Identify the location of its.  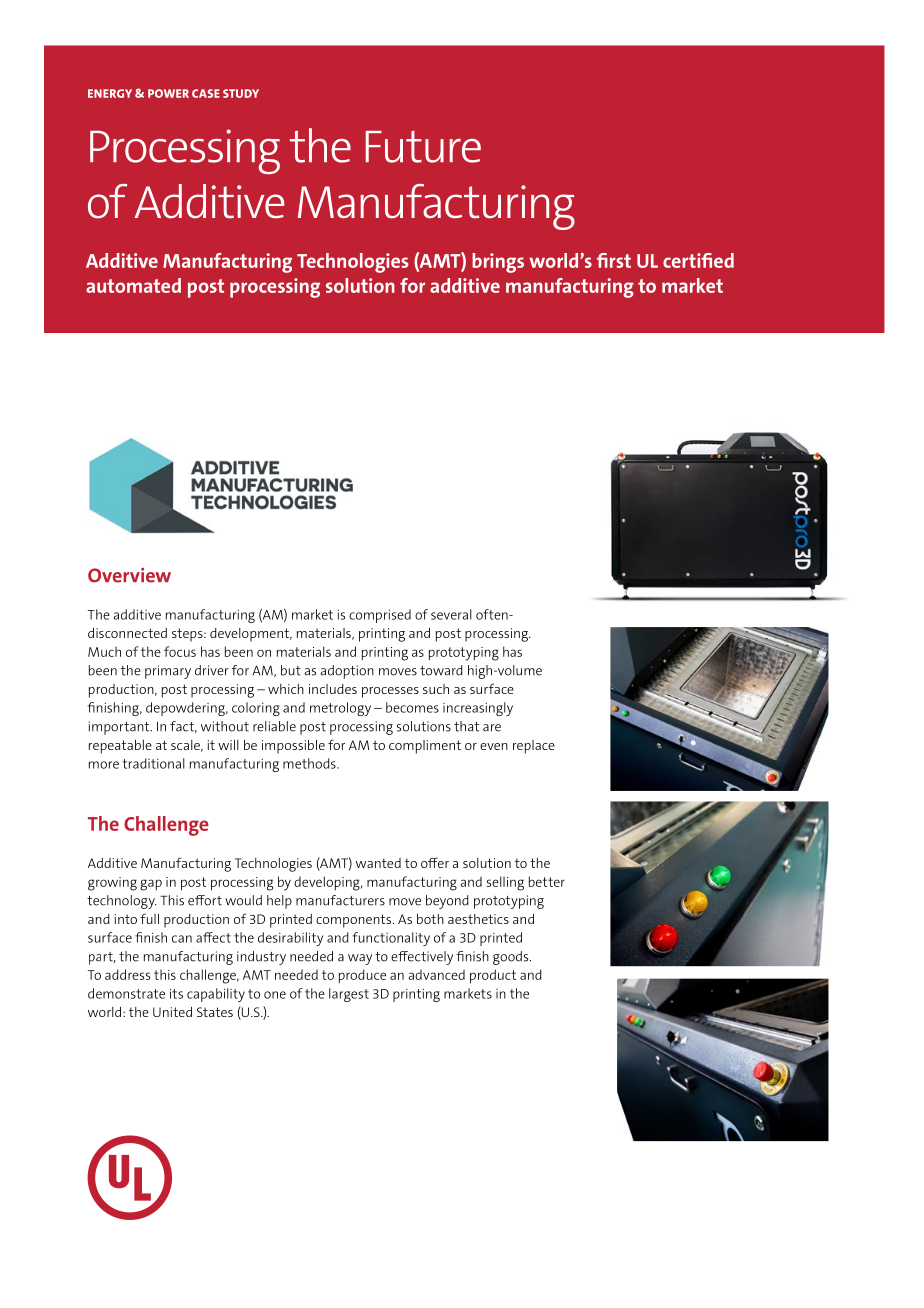
(176, 993).
